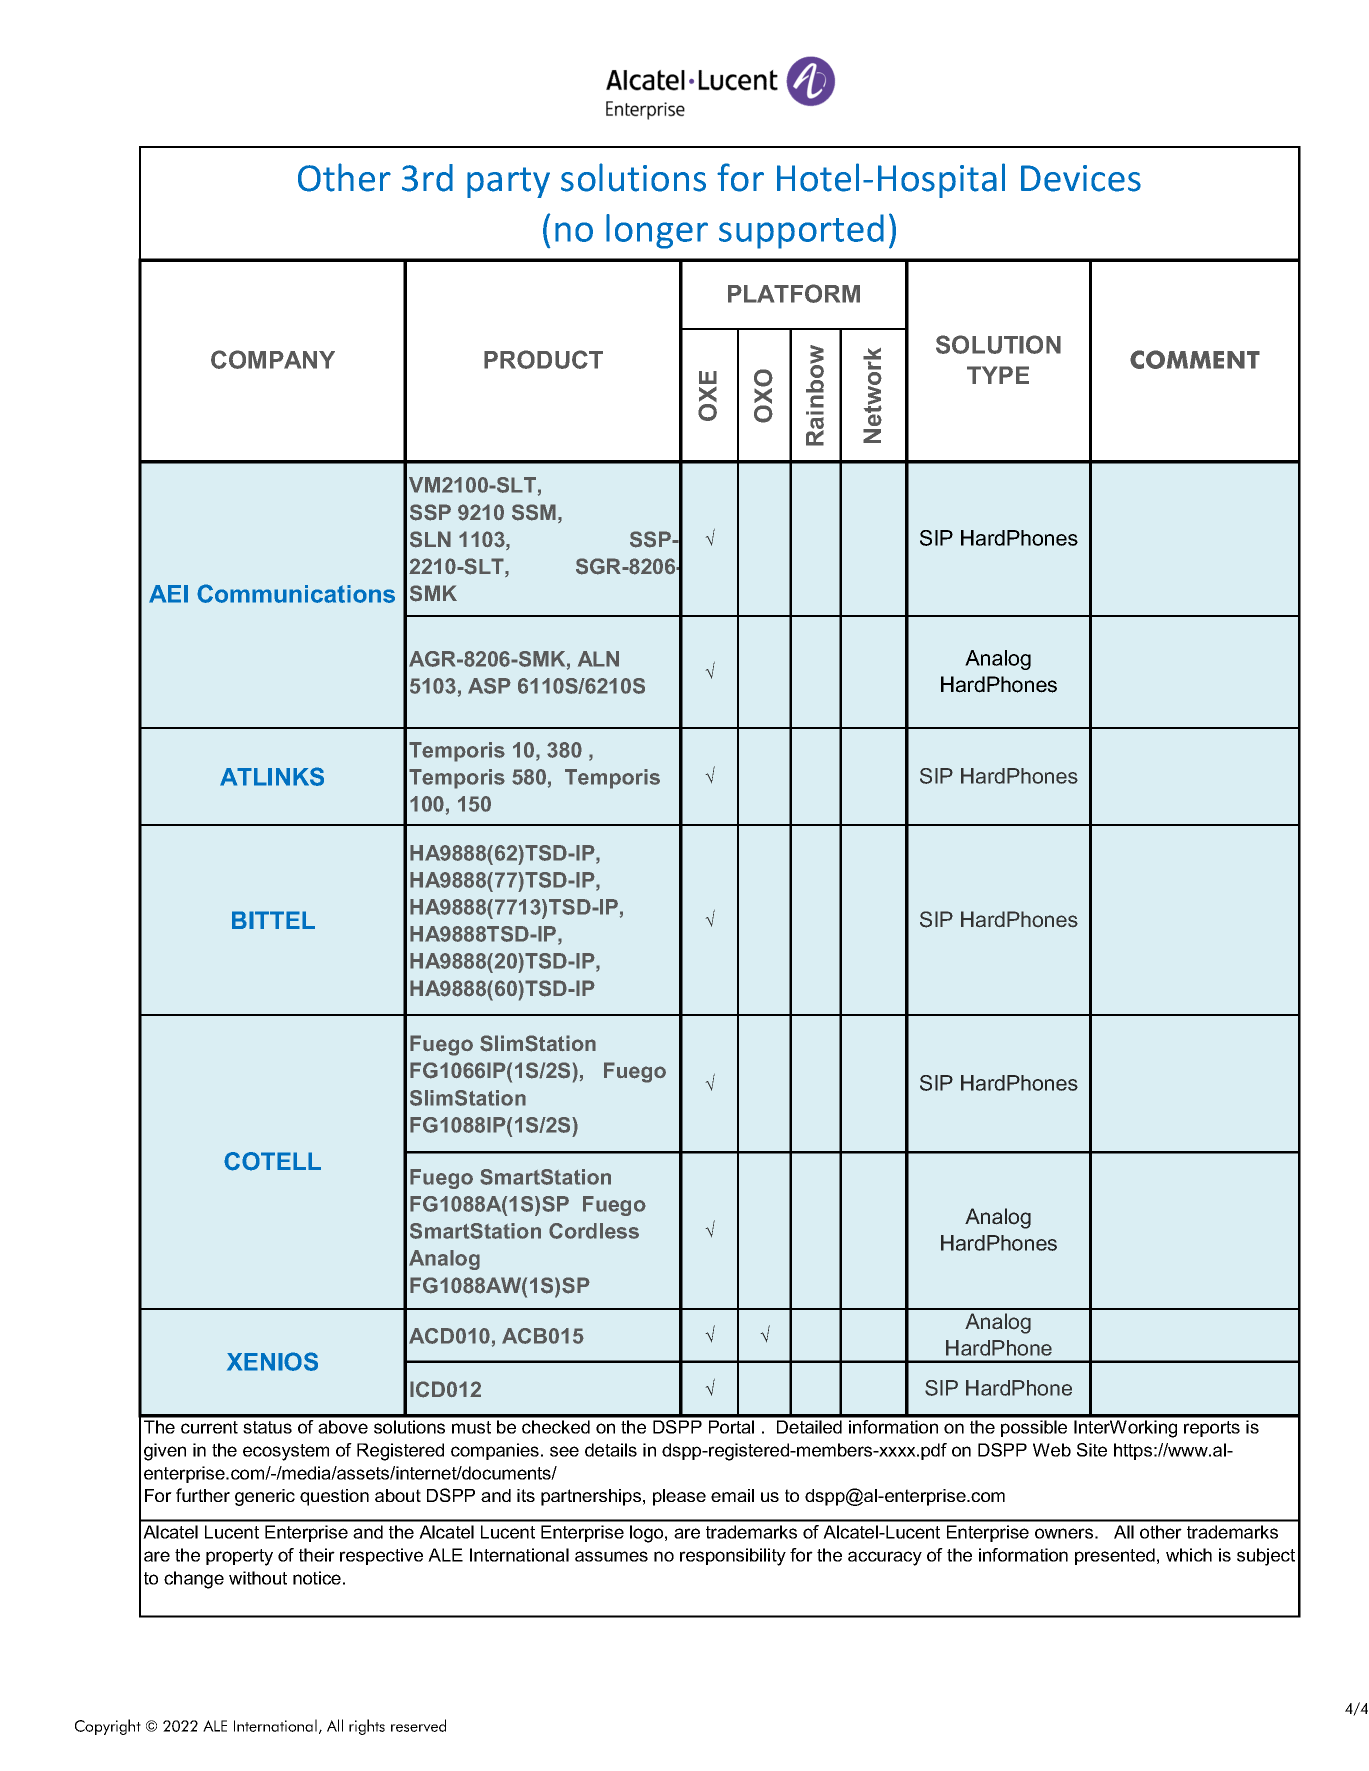 The width and height of the document is (1369, 1771). I want to click on longer, so click(657, 231).
